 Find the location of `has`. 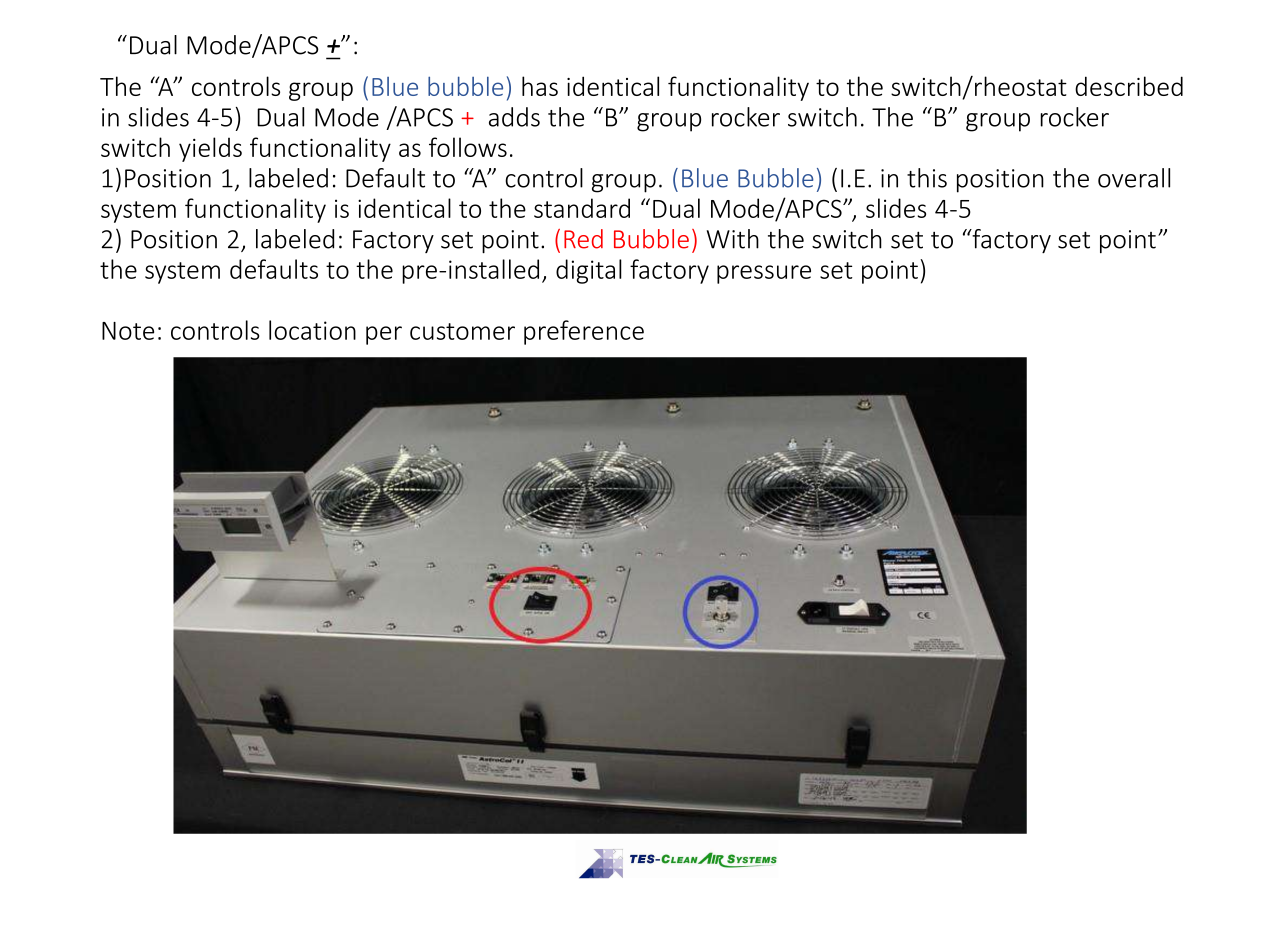

has is located at coordinates (540, 86).
